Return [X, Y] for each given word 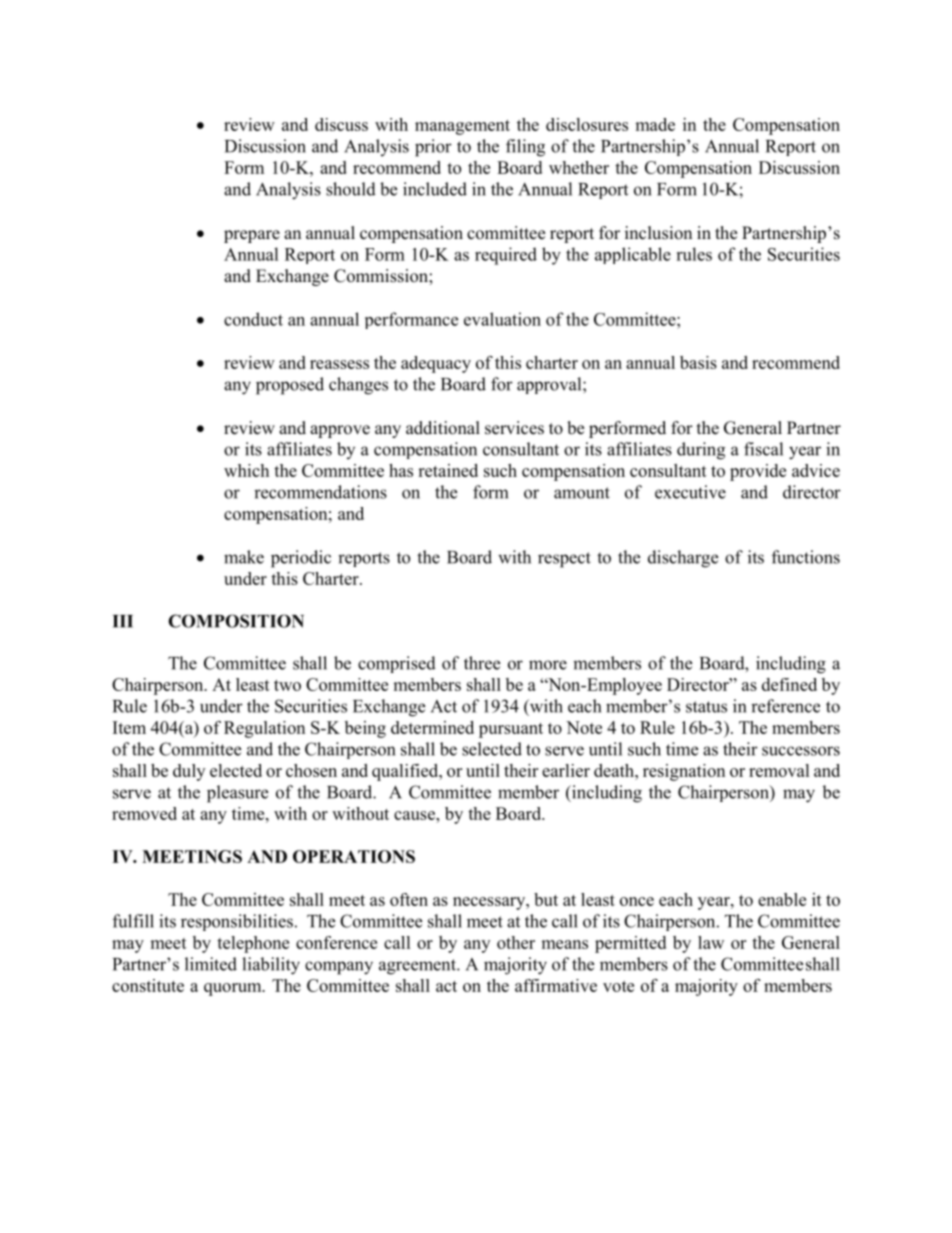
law [711, 942]
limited [211, 964]
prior [433, 148]
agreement [418, 967]
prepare [252, 236]
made [655, 124]
